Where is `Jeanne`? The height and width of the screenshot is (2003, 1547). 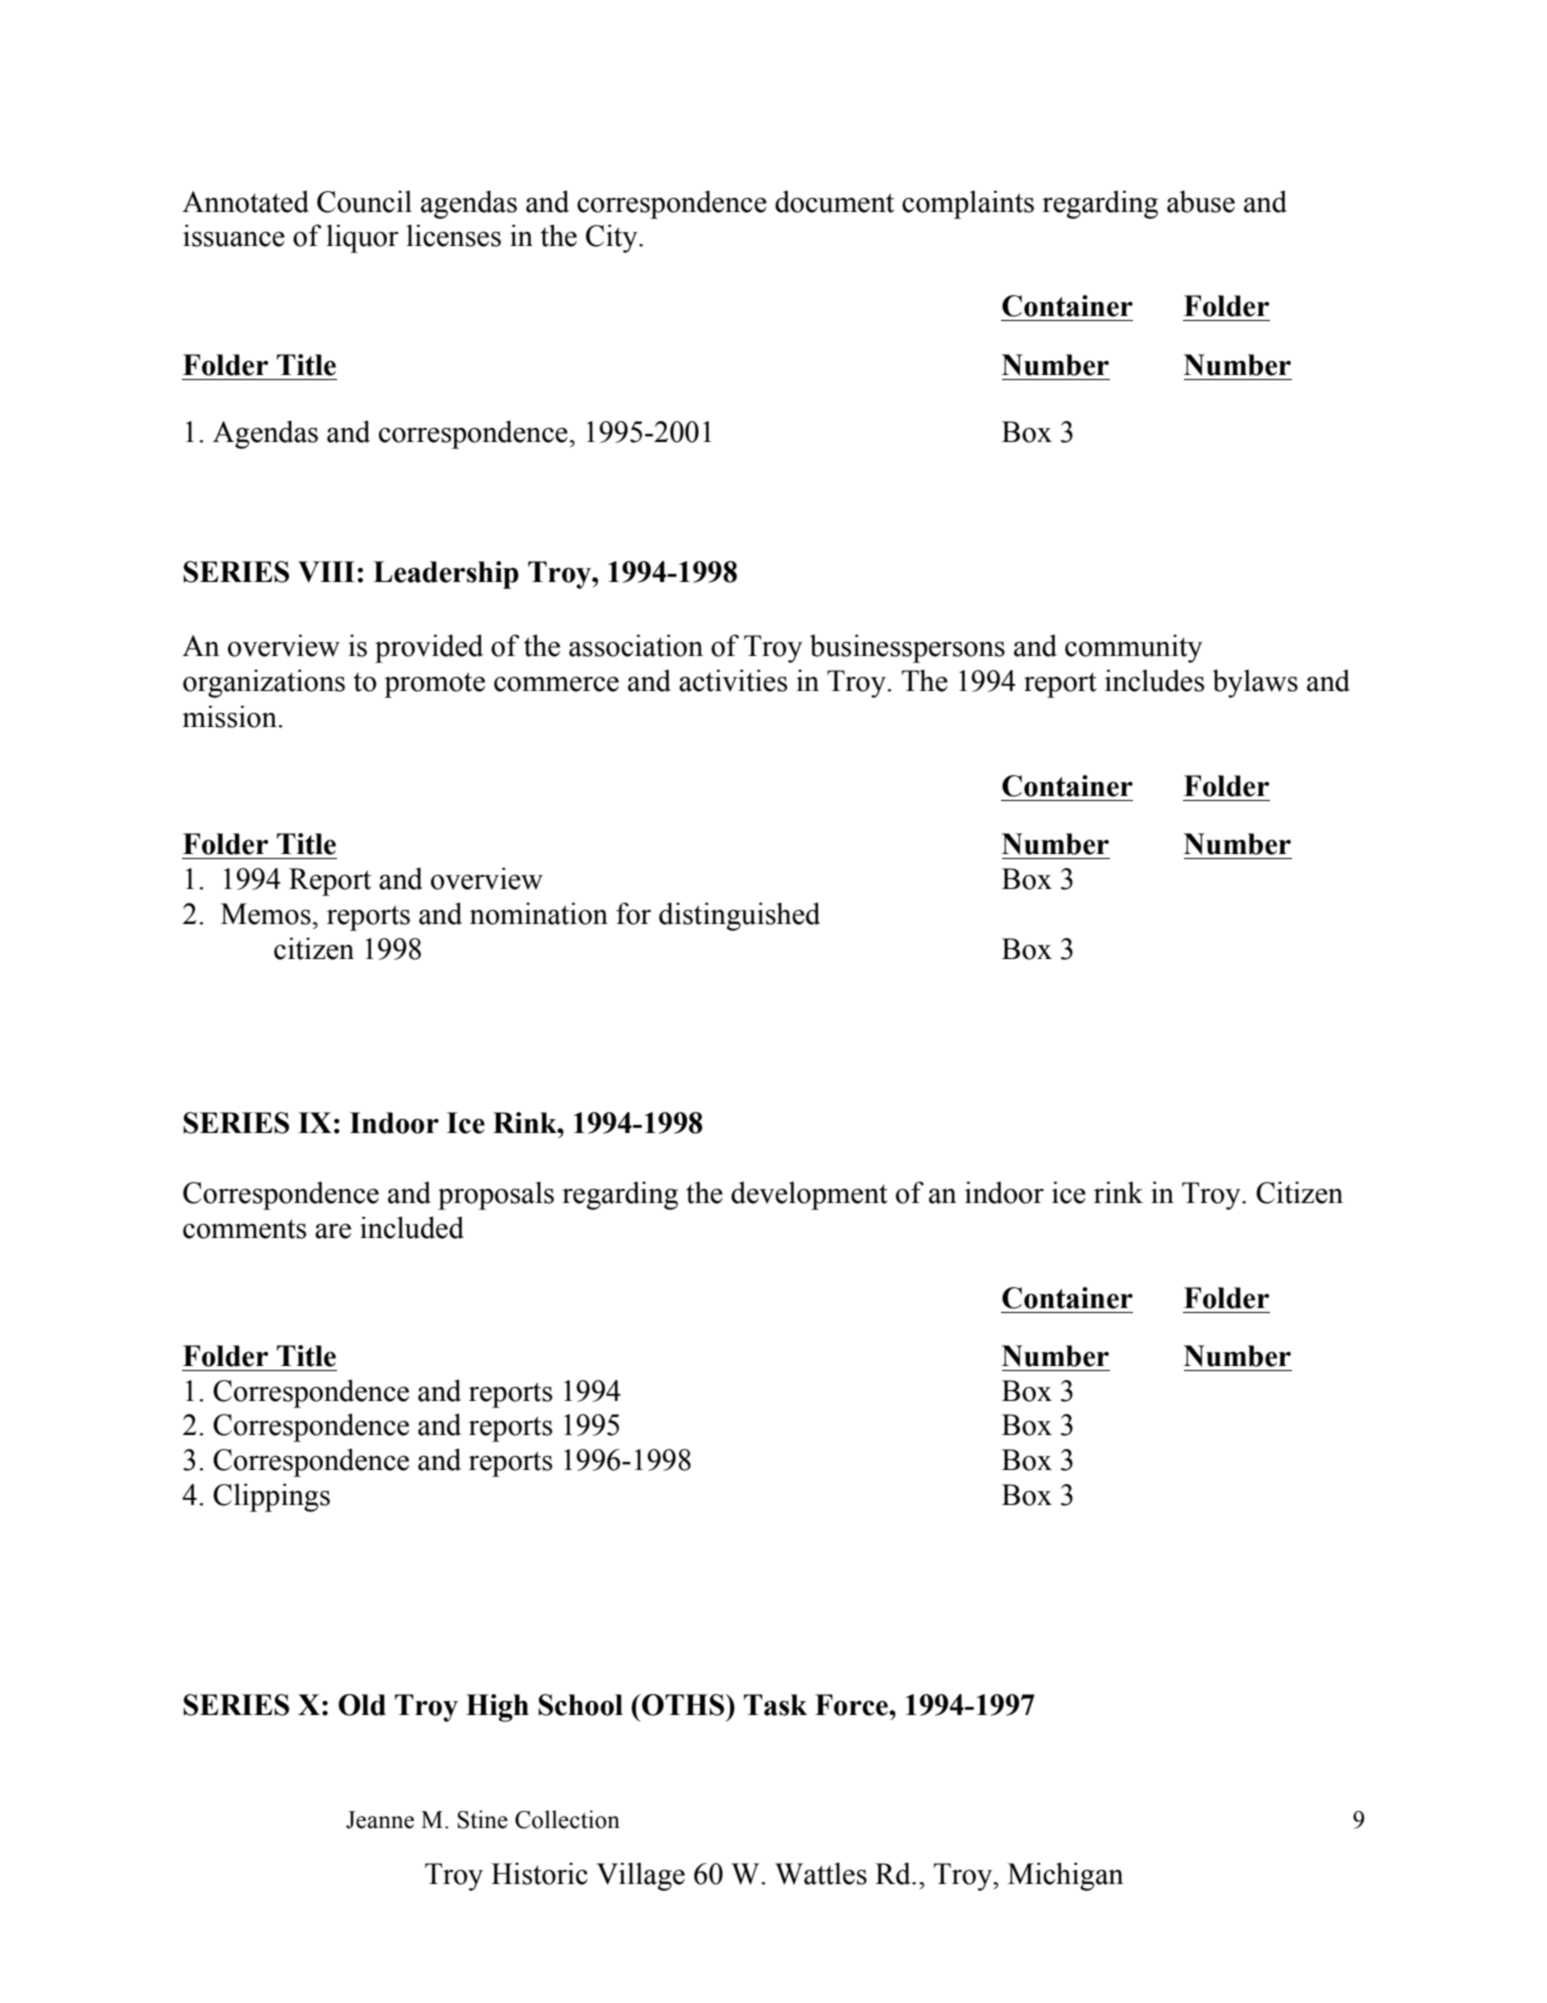 Jeanne is located at coordinates (380, 1820).
